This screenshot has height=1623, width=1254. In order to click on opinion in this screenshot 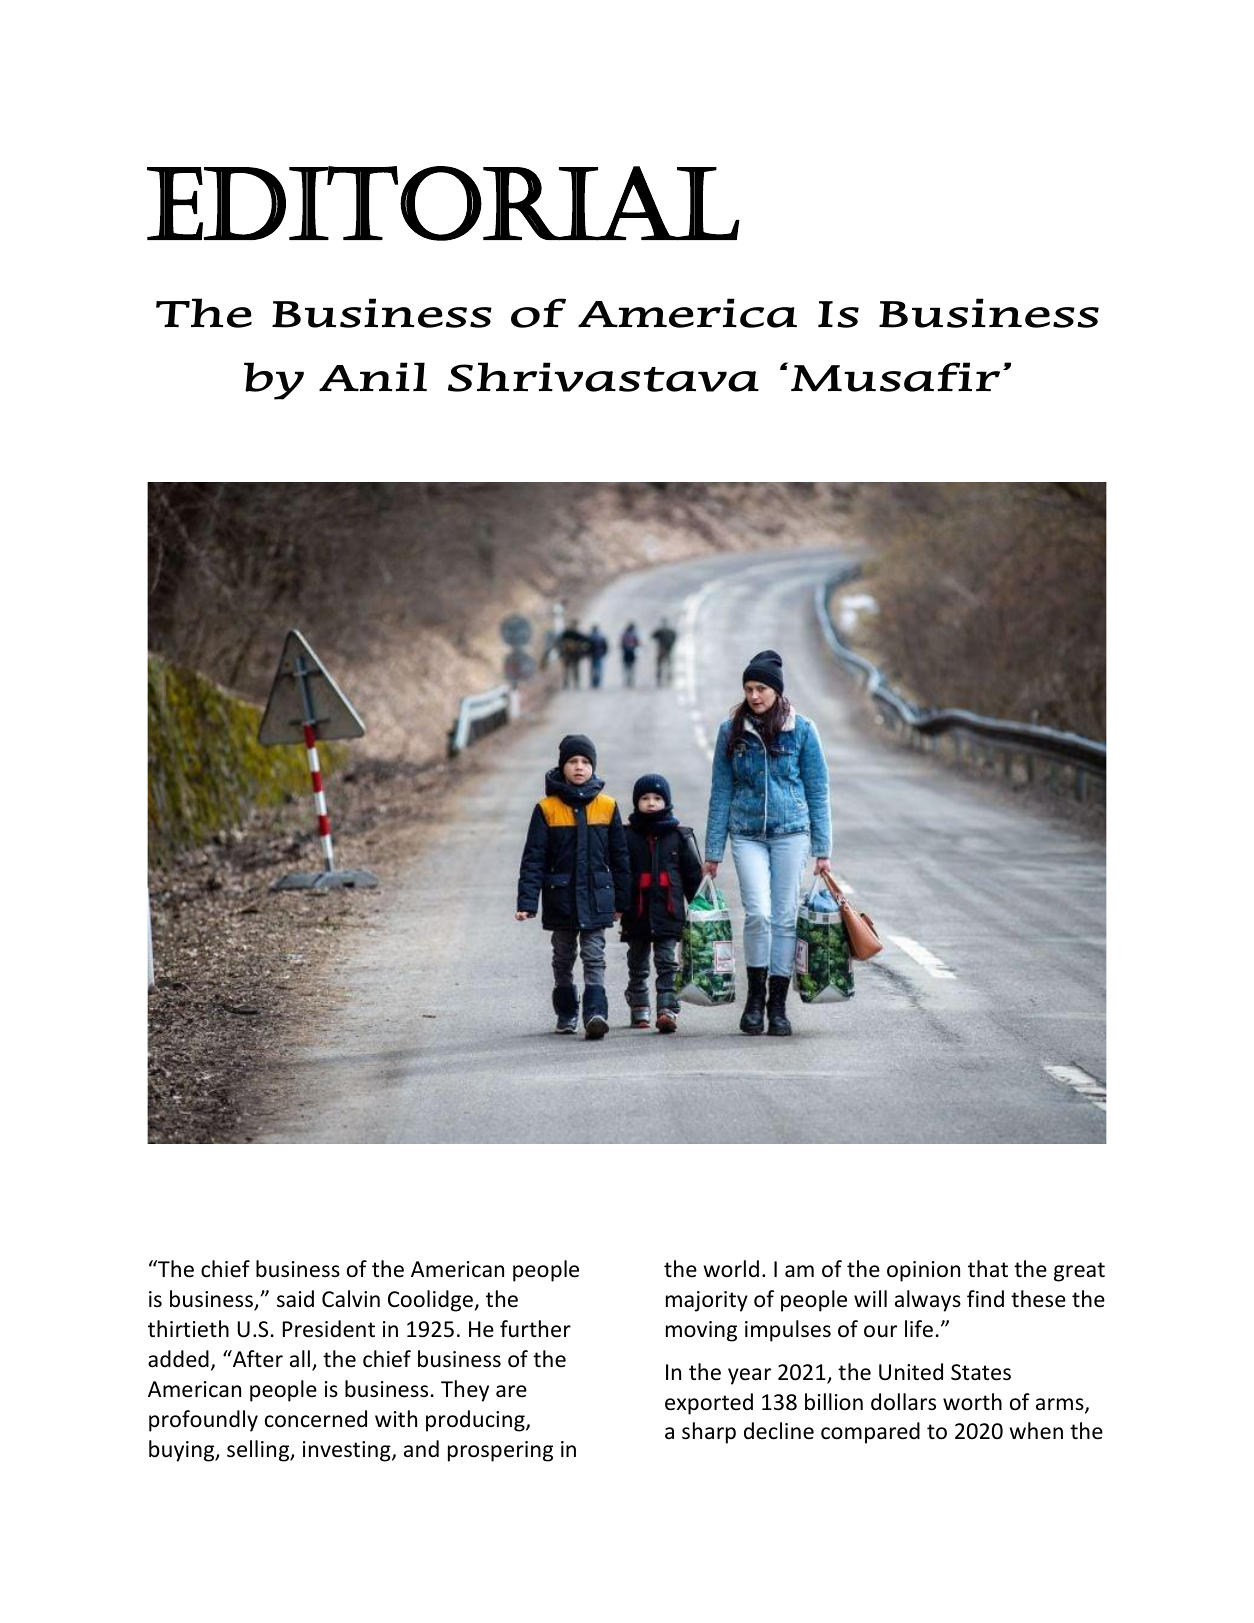, I will do `click(923, 1271)`.
